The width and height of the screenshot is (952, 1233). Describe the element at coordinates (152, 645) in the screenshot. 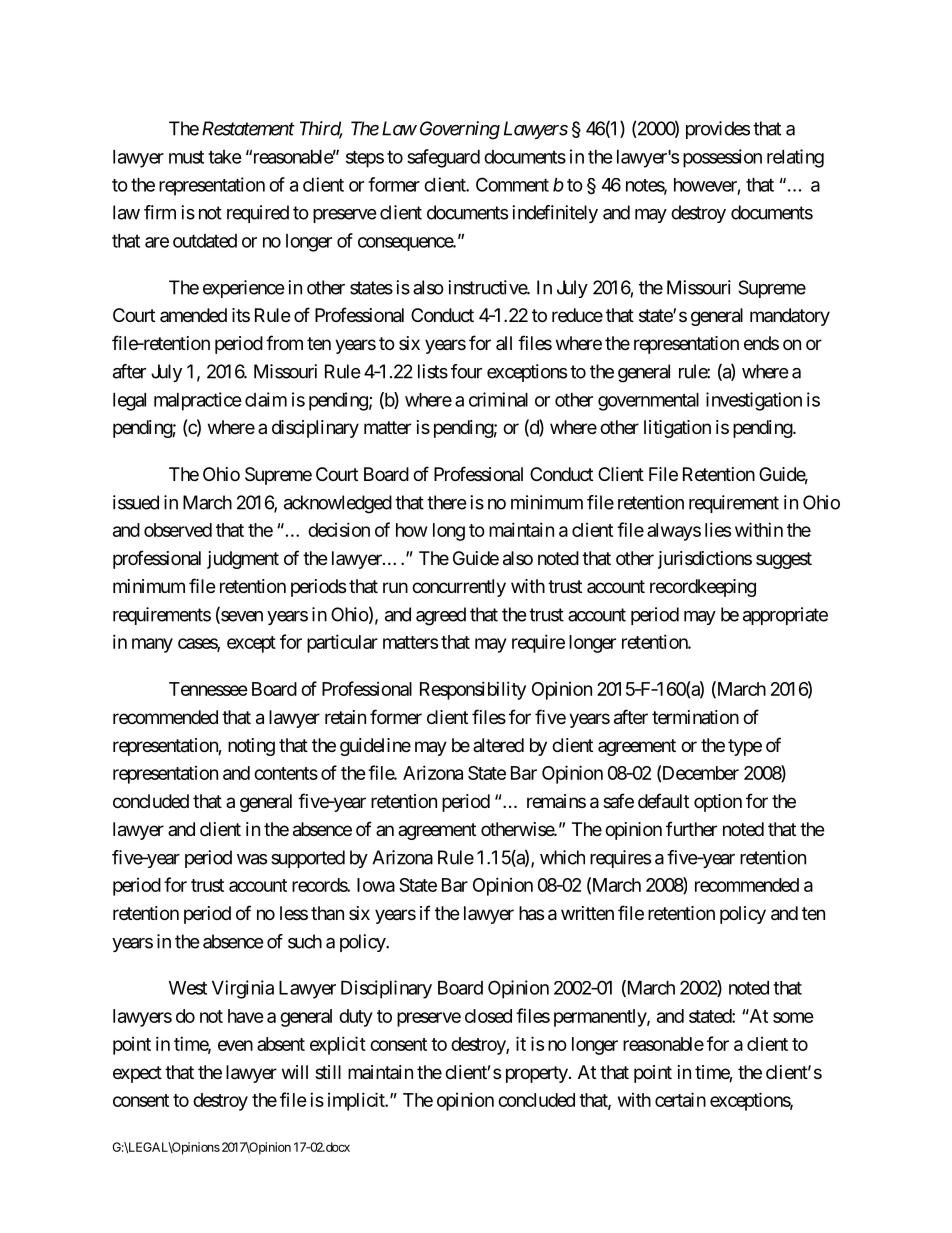

I see `many` at that location.
